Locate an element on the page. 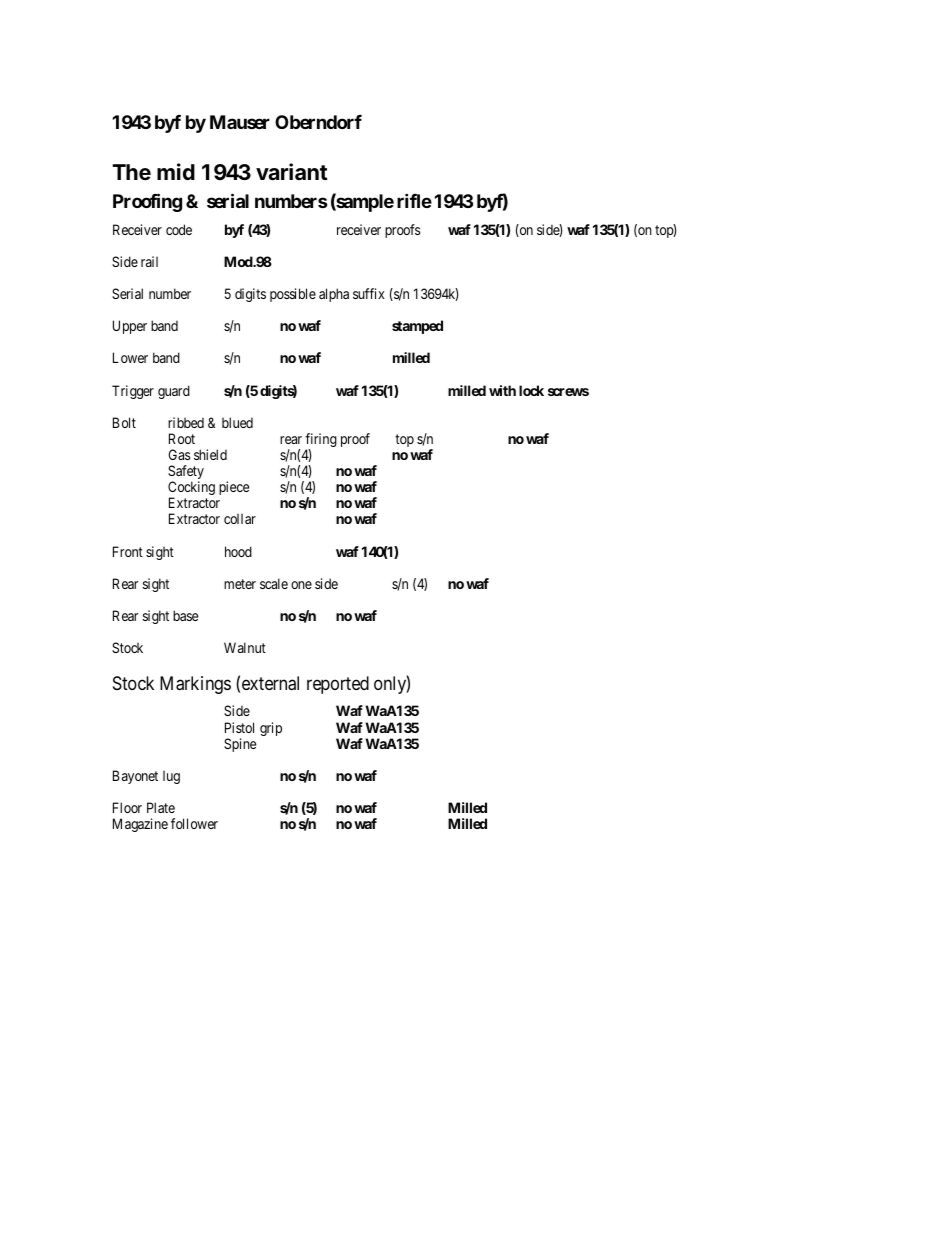  reported is located at coordinates (338, 685).
